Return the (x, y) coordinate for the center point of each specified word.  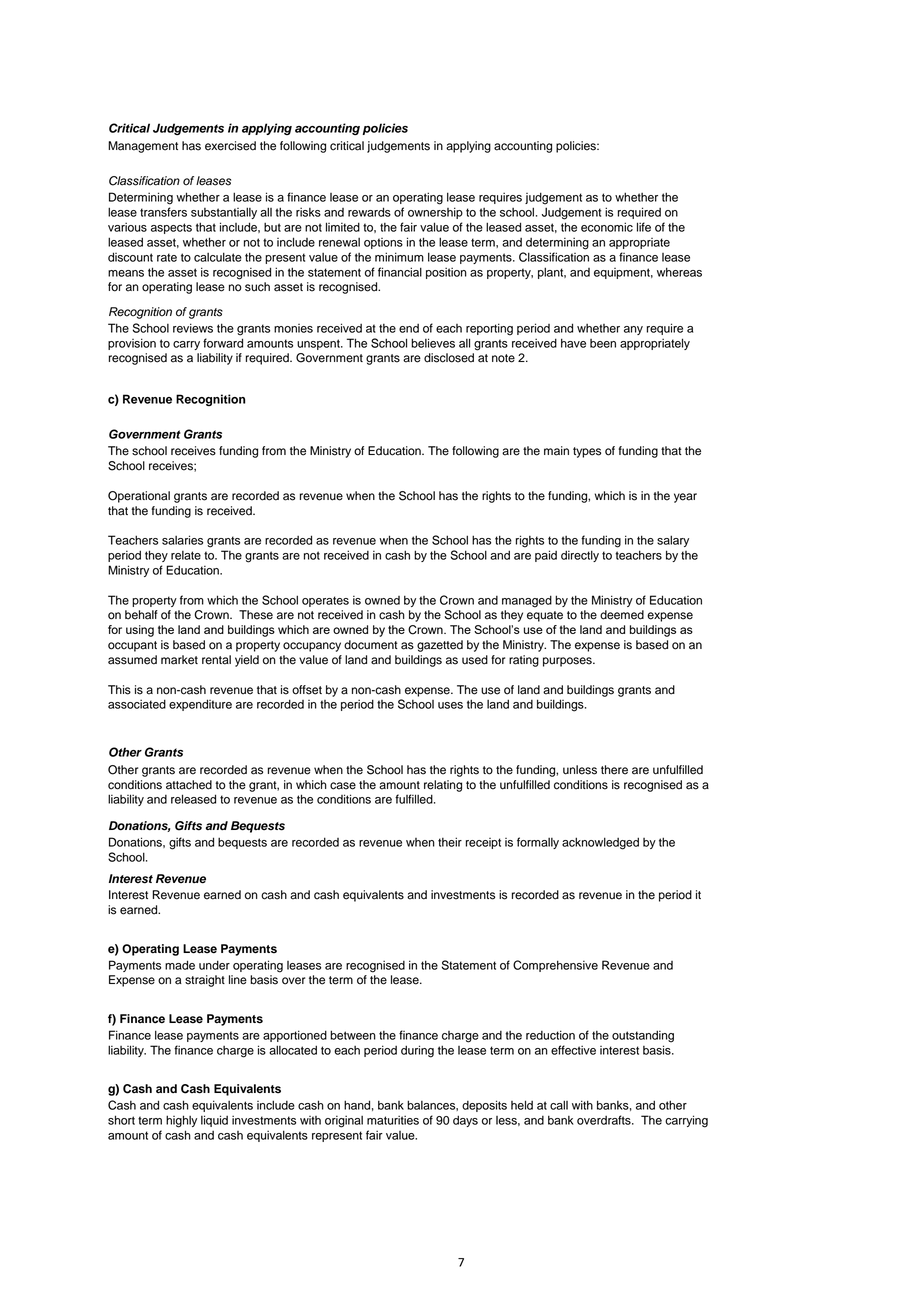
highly (181, 1121)
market (179, 660)
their (450, 842)
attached (189, 785)
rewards (369, 212)
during (417, 1051)
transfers (163, 212)
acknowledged (600, 843)
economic (607, 227)
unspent (319, 344)
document (371, 645)
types (587, 452)
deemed (622, 615)
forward (223, 343)
